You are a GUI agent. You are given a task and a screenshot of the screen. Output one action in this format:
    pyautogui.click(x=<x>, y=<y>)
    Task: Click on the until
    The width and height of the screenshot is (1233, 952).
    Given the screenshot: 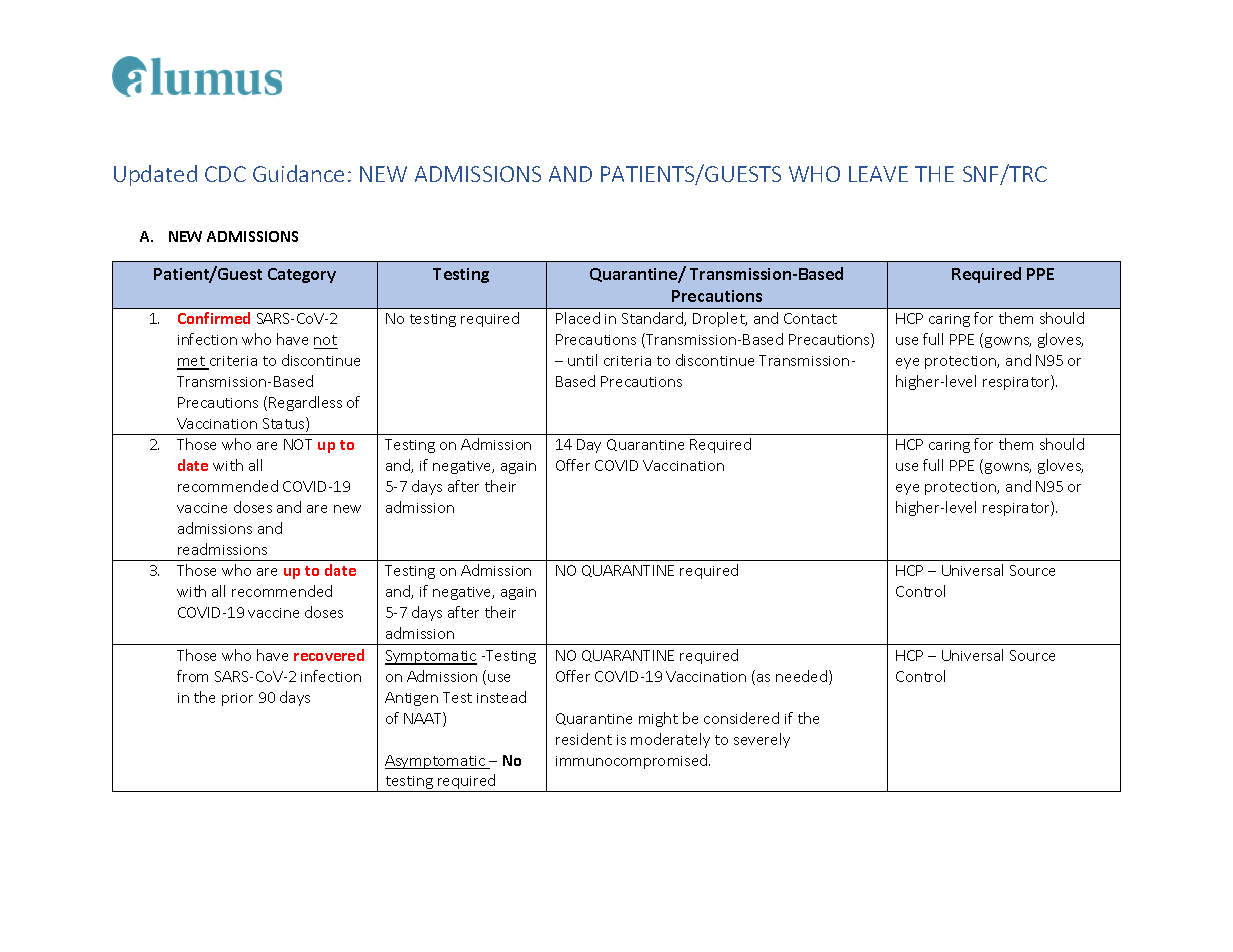 What is the action you would take?
    pyautogui.click(x=582, y=360)
